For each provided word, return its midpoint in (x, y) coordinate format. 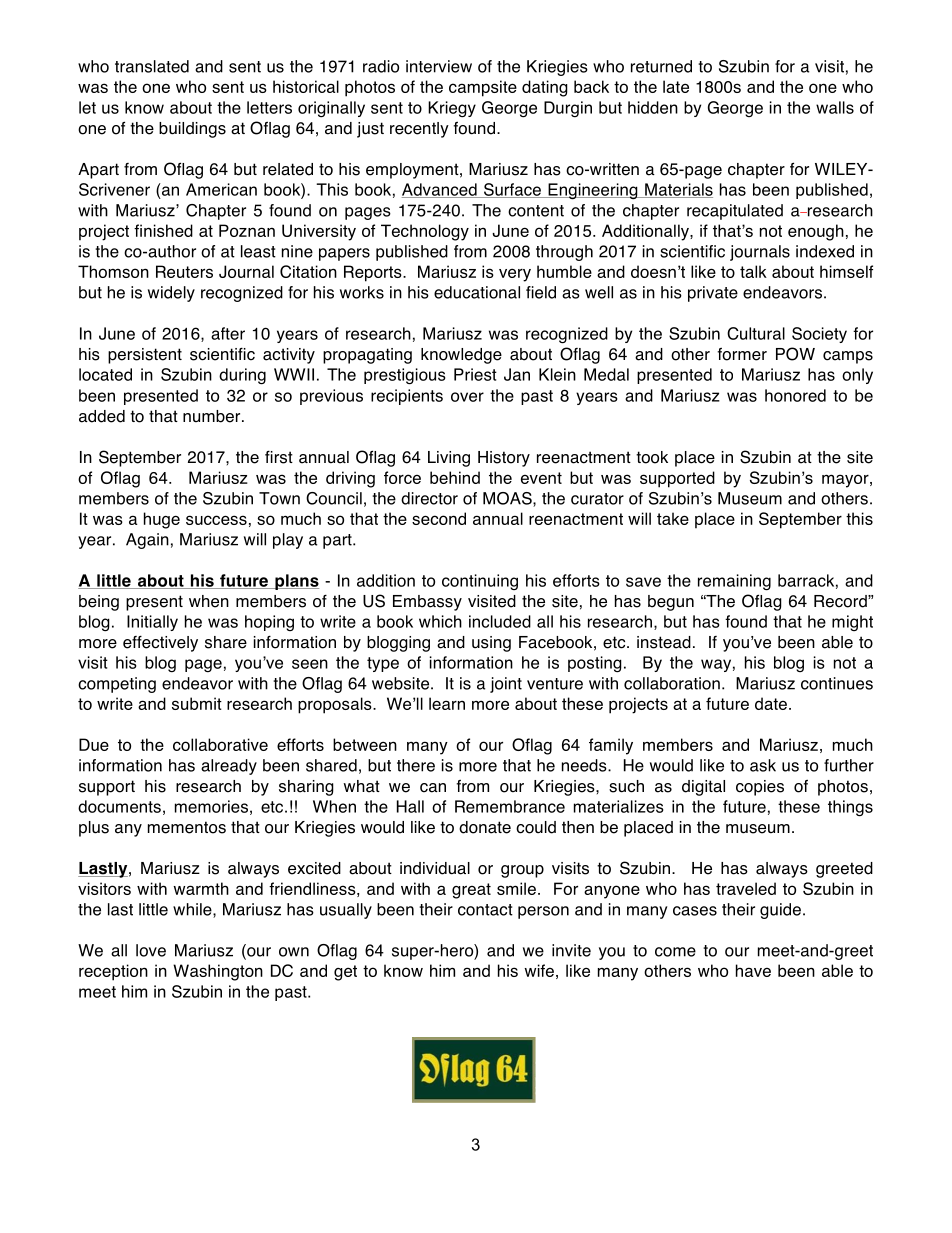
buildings (192, 130)
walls (835, 107)
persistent (145, 356)
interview (439, 66)
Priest (475, 374)
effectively (160, 644)
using (491, 644)
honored (795, 395)
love (151, 950)
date (771, 703)
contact (485, 910)
